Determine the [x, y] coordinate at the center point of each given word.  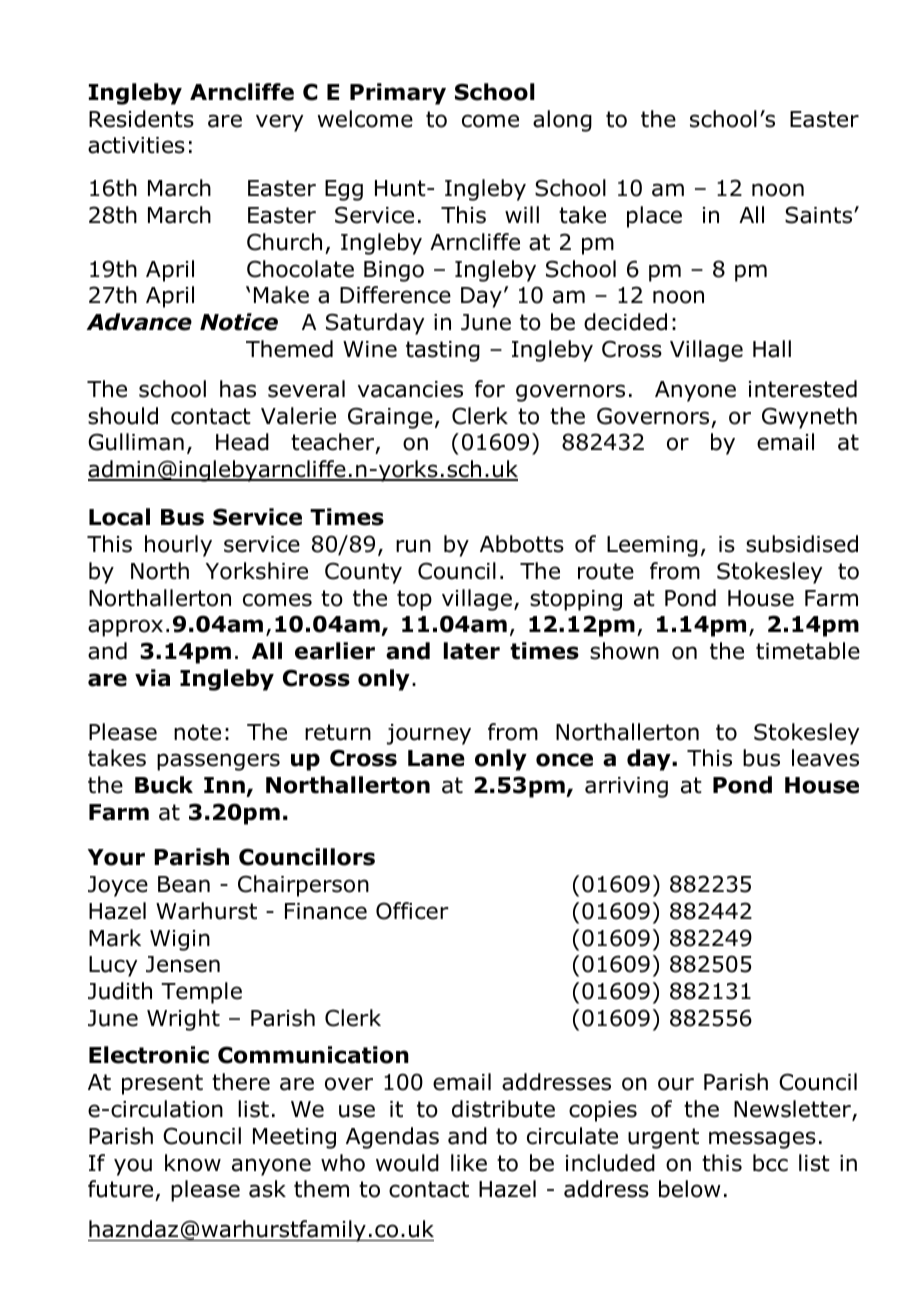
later [472, 651]
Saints [820, 215]
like [469, 1163]
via [152, 678]
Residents [141, 119]
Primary [398, 94]
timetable [808, 651]
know [193, 1163]
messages [762, 1140]
